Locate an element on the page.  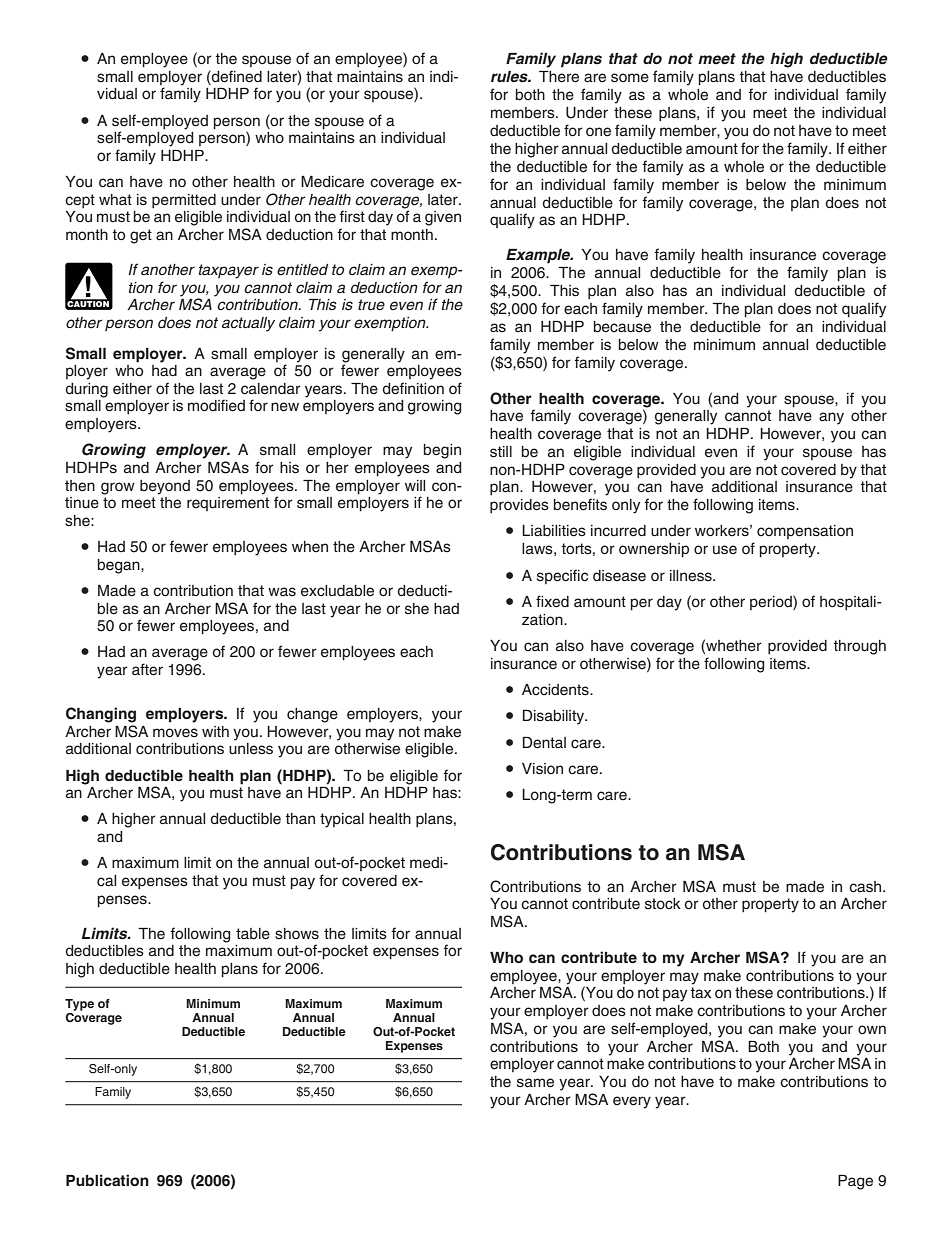
some is located at coordinates (630, 78).
